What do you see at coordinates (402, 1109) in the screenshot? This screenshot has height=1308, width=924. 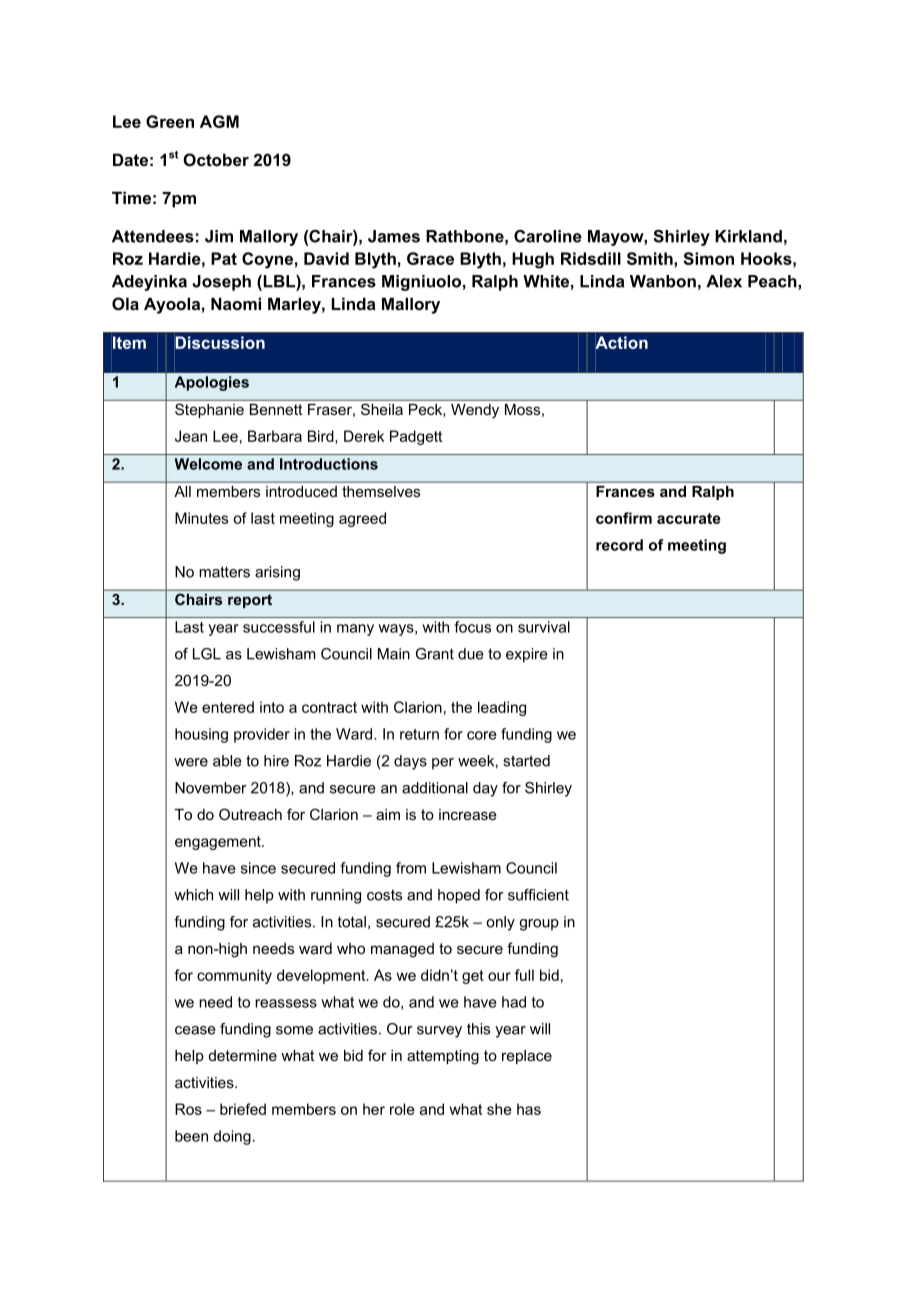 I see `role` at bounding box center [402, 1109].
